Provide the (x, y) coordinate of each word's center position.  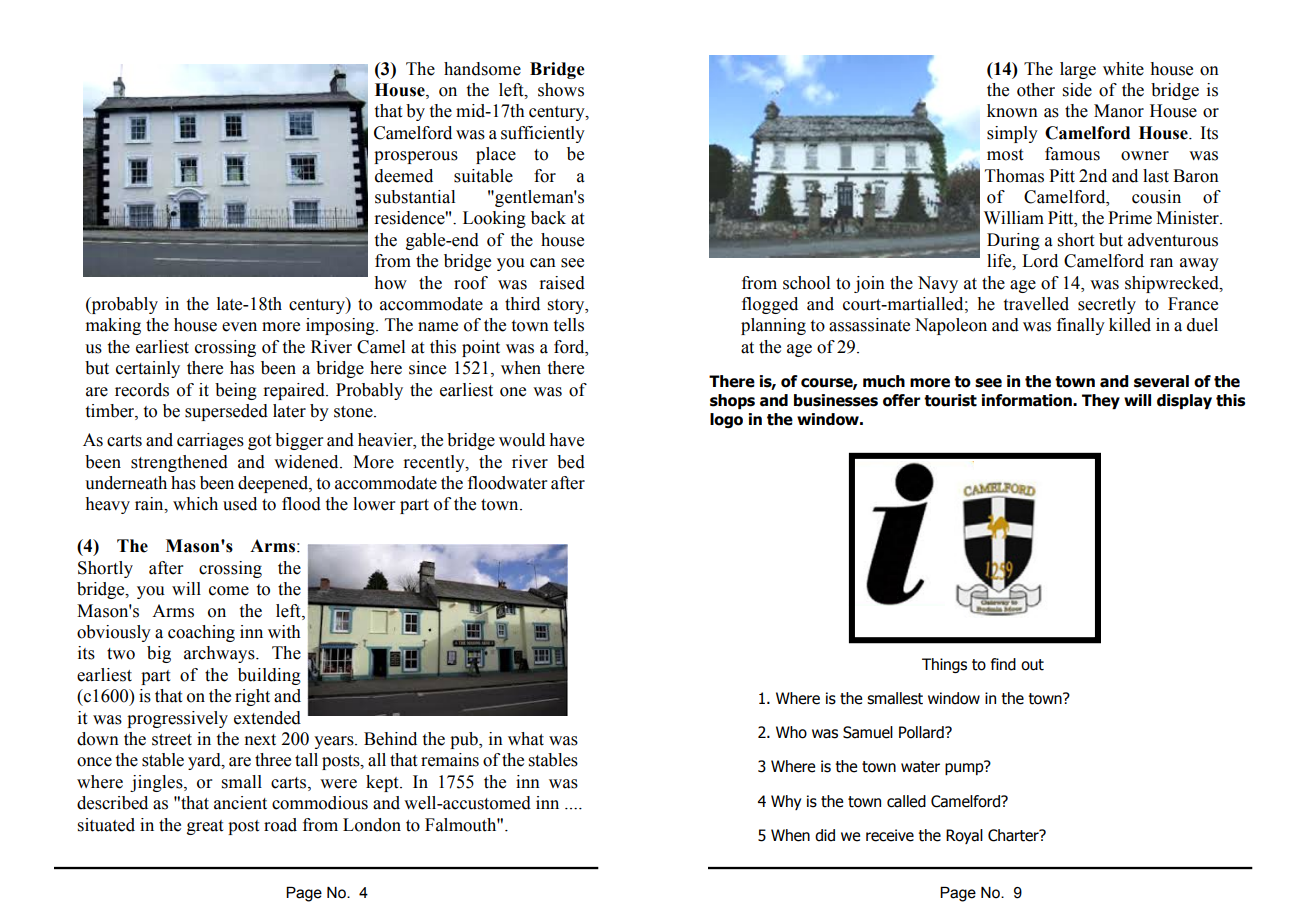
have (567, 440)
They (1101, 401)
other (1036, 90)
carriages (210, 441)
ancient (240, 803)
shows (561, 90)
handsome (482, 69)
